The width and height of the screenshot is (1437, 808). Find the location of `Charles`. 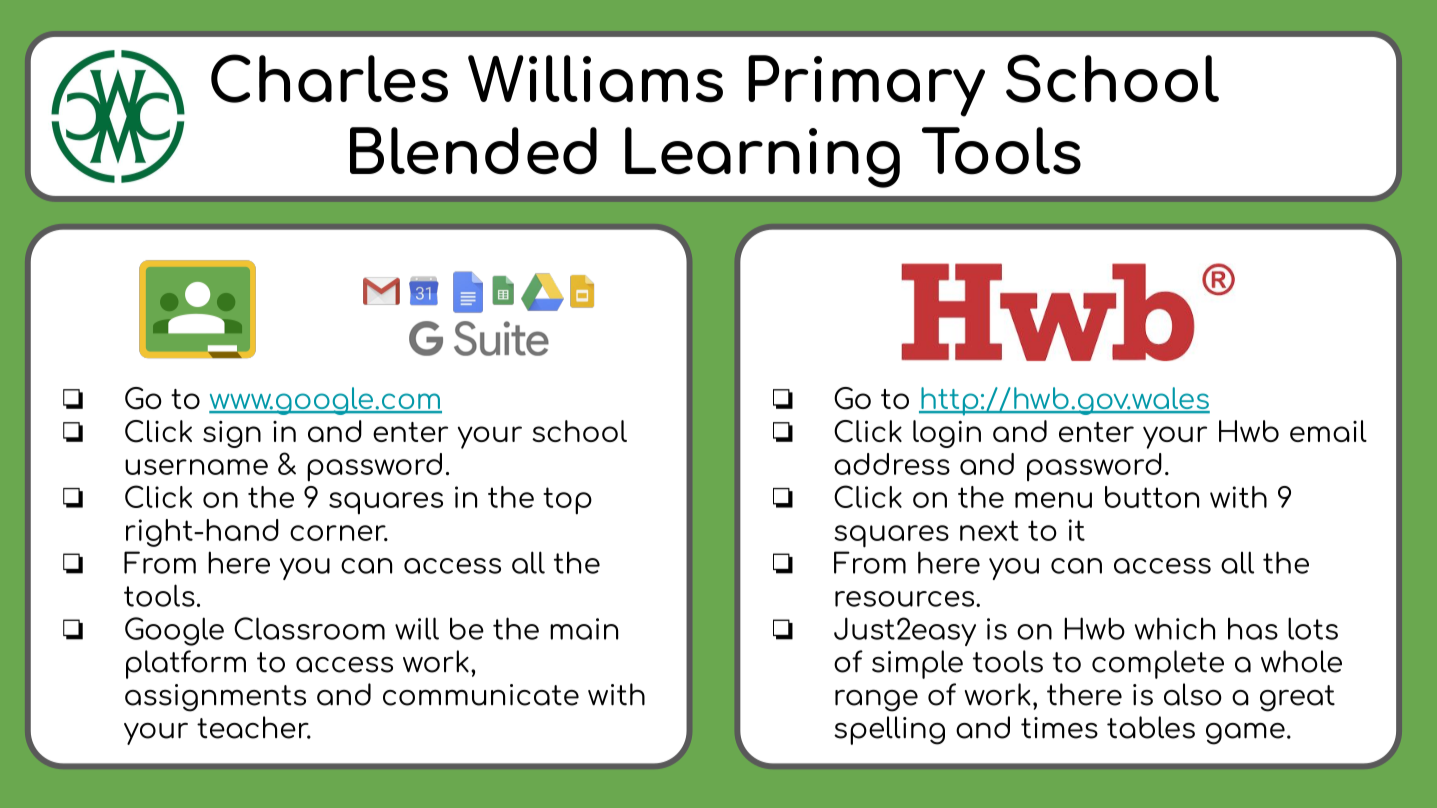

Charles is located at coordinates (329, 78).
